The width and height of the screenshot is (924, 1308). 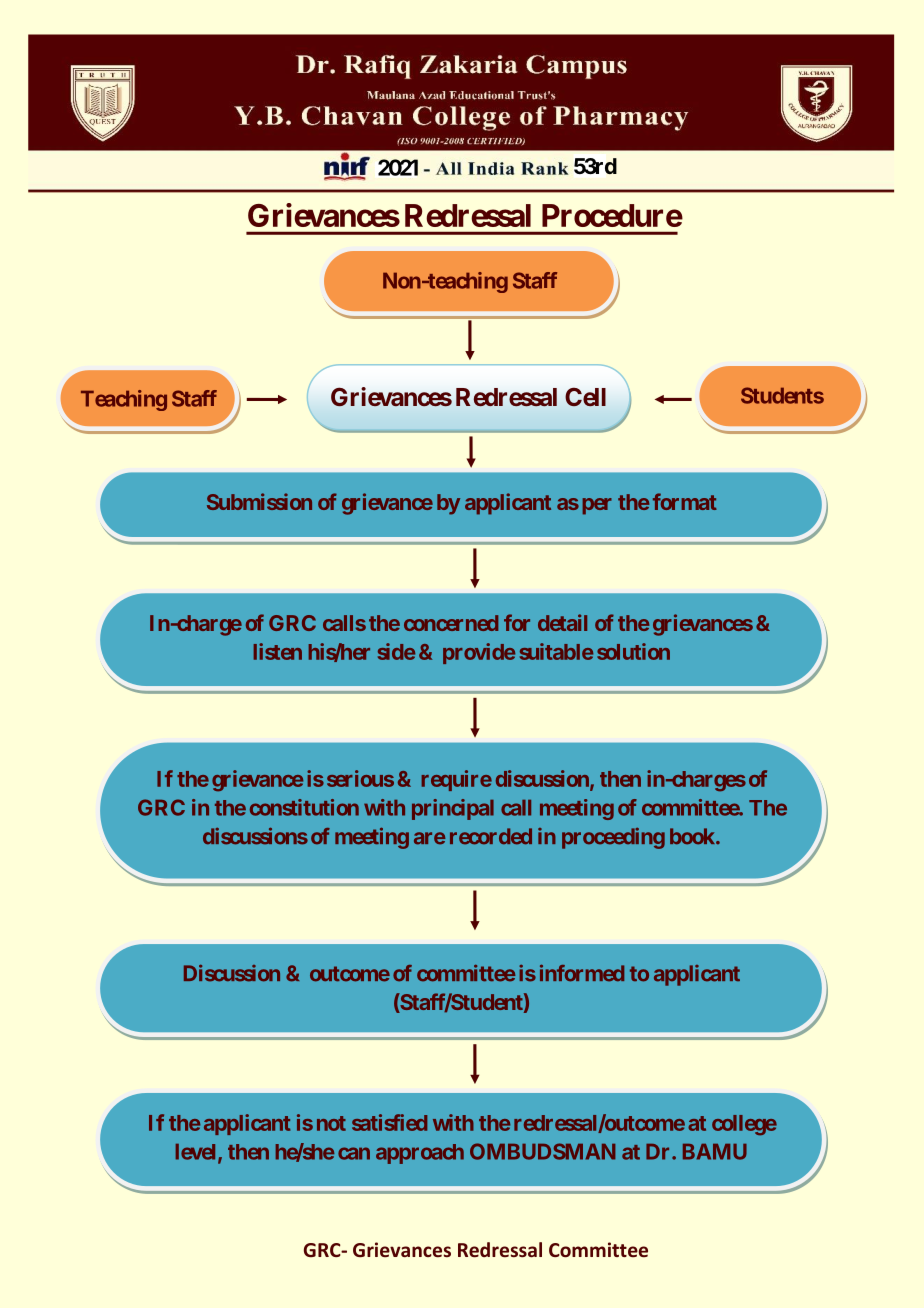 What do you see at coordinates (491, 836) in the screenshot?
I see `recorded` at bounding box center [491, 836].
